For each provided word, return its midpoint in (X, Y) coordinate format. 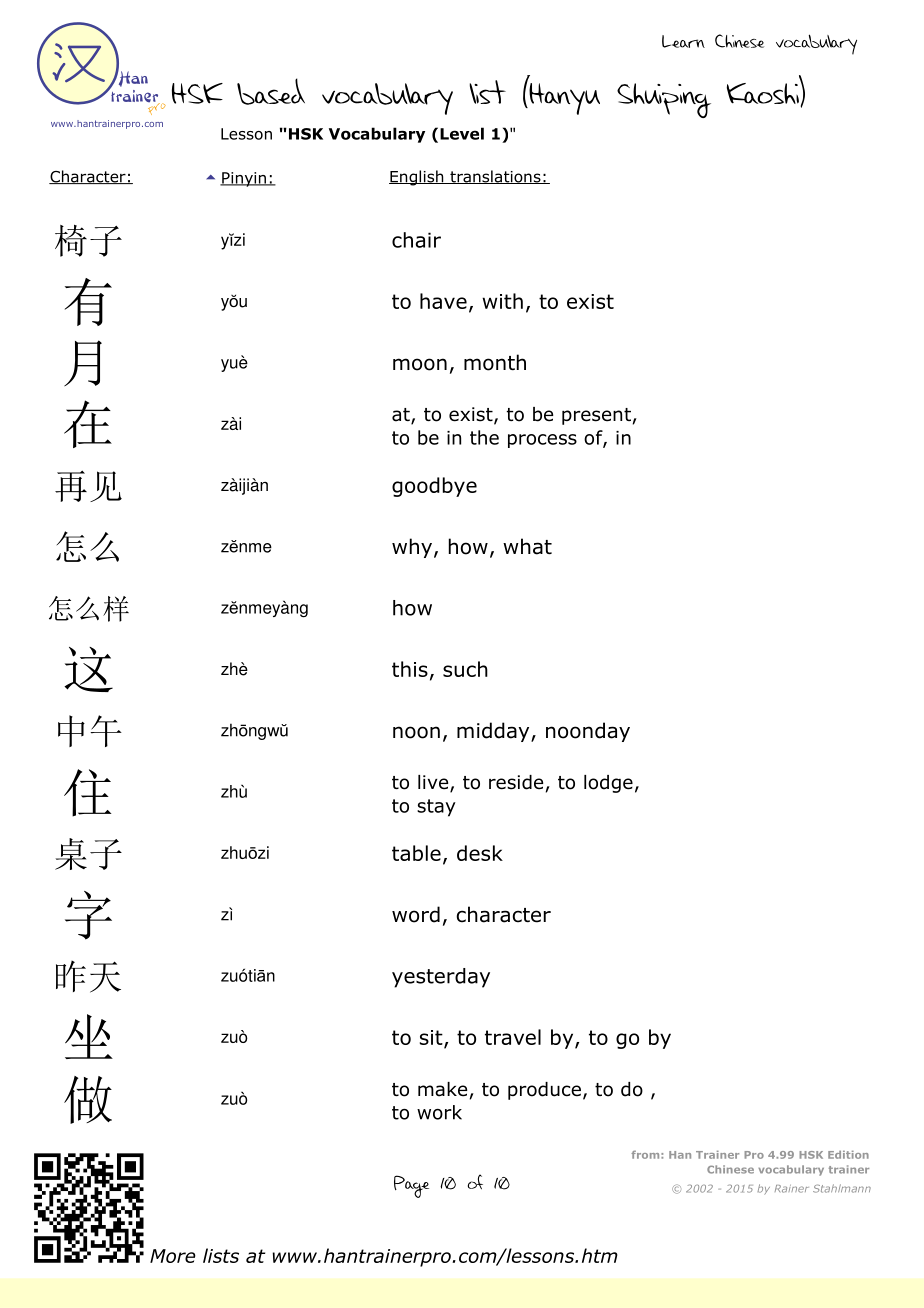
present (596, 416)
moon (420, 364)
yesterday (441, 978)
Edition (848, 1155)
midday (494, 732)
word (416, 914)
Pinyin (244, 179)
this (410, 669)
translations (495, 177)
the (484, 437)
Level (462, 133)
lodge (608, 784)
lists (221, 1255)
